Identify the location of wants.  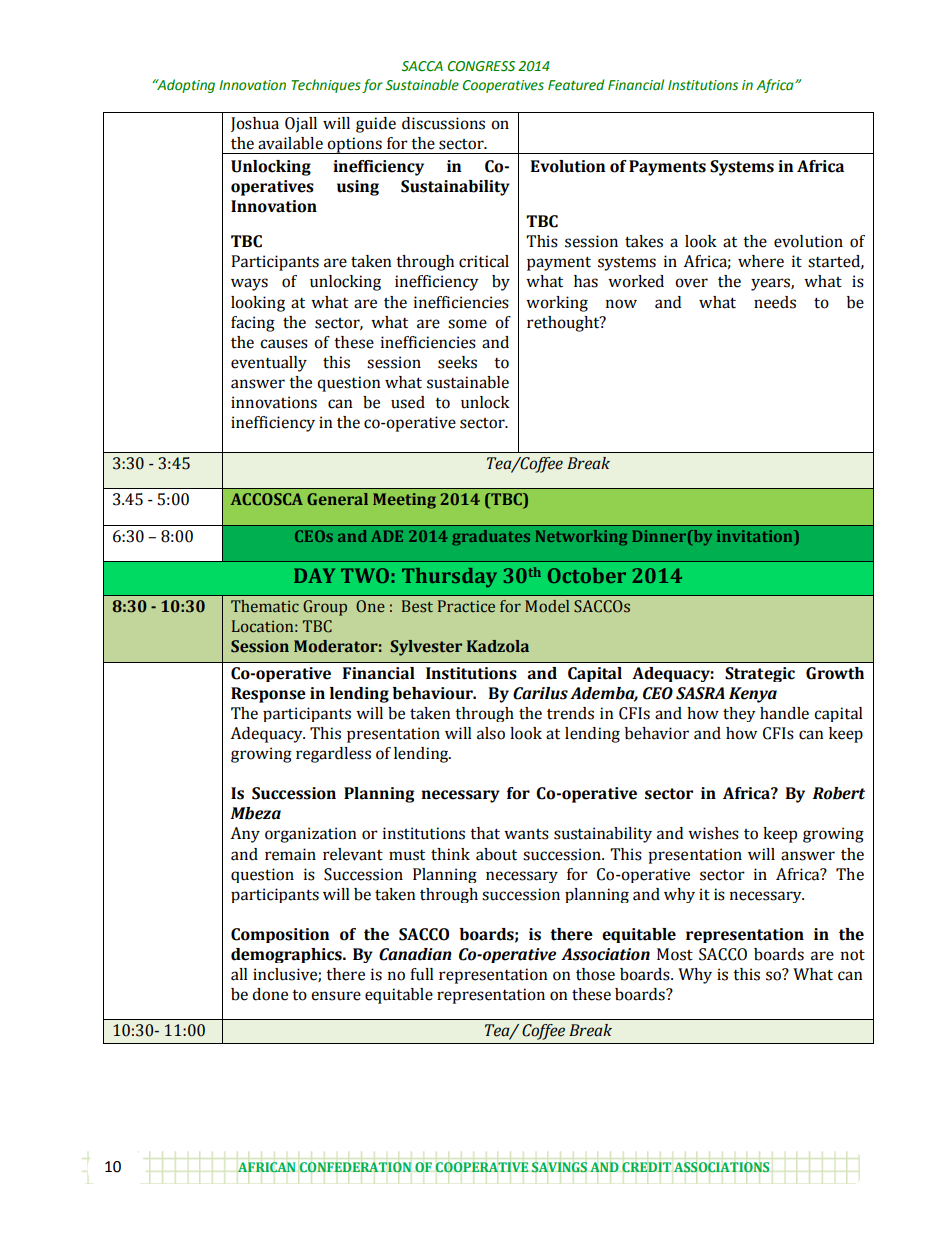
(526, 834).
